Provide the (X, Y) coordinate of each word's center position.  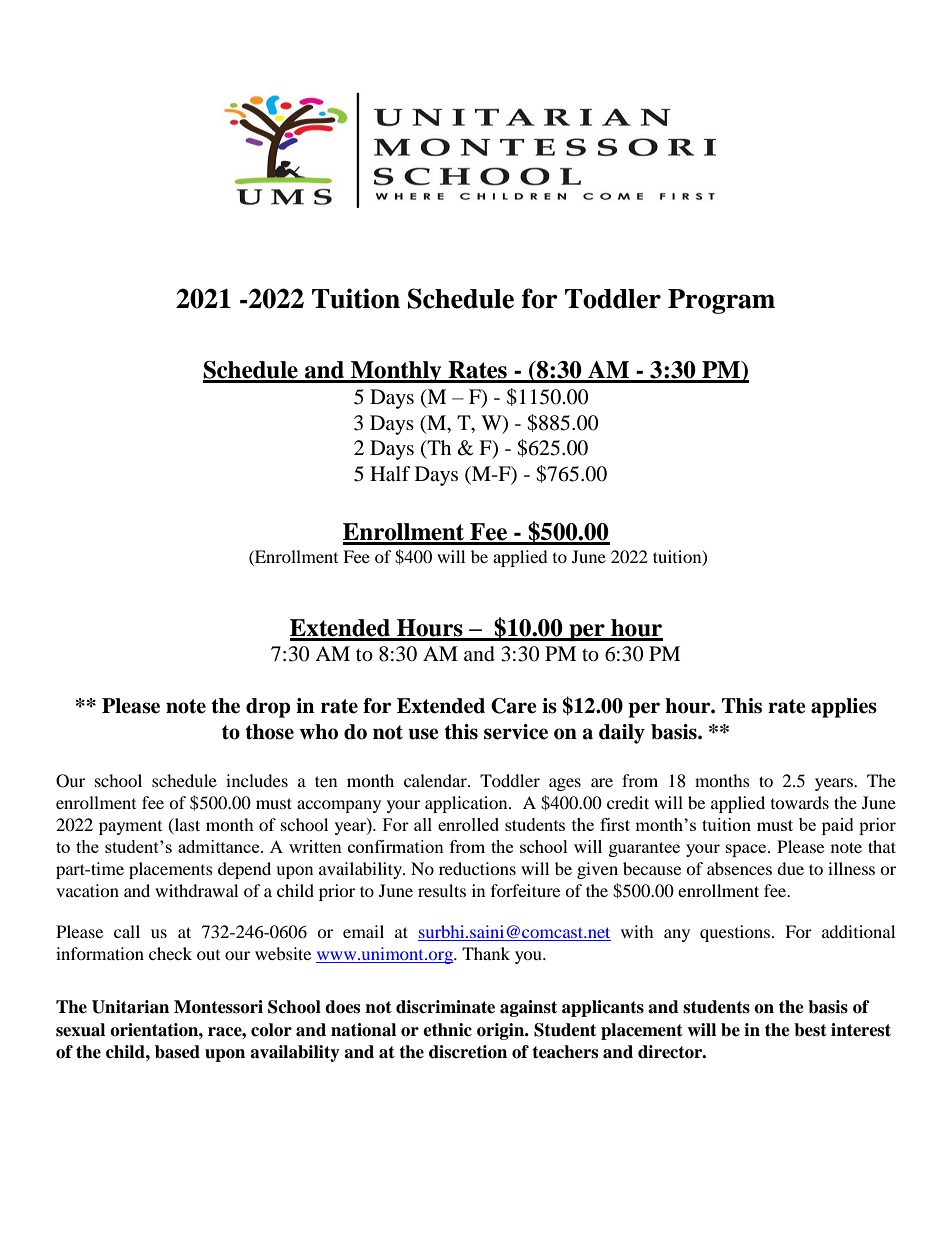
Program (721, 301)
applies (844, 708)
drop (268, 708)
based (177, 1052)
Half (390, 474)
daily (622, 734)
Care (514, 706)
